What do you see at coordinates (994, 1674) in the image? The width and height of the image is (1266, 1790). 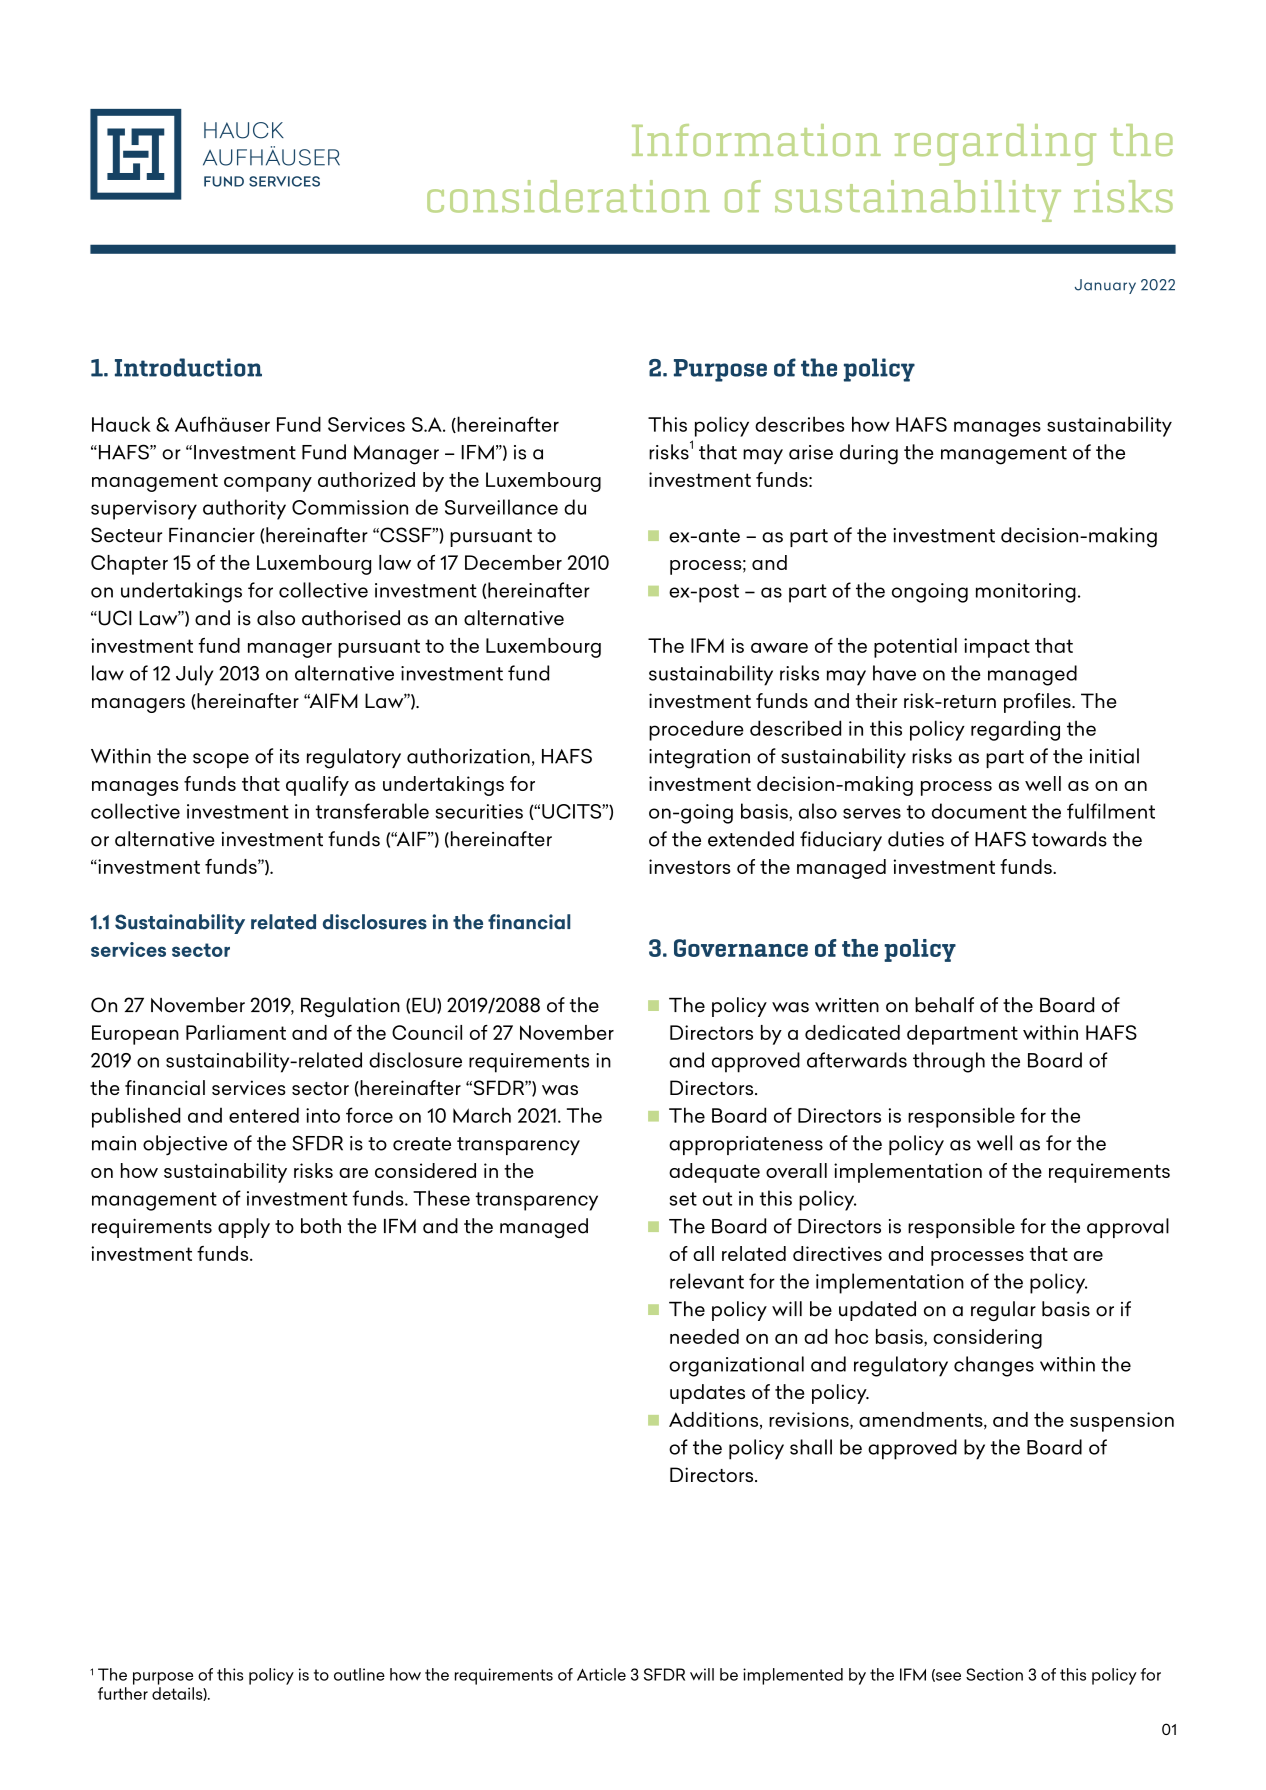 I see `Section` at bounding box center [994, 1674].
